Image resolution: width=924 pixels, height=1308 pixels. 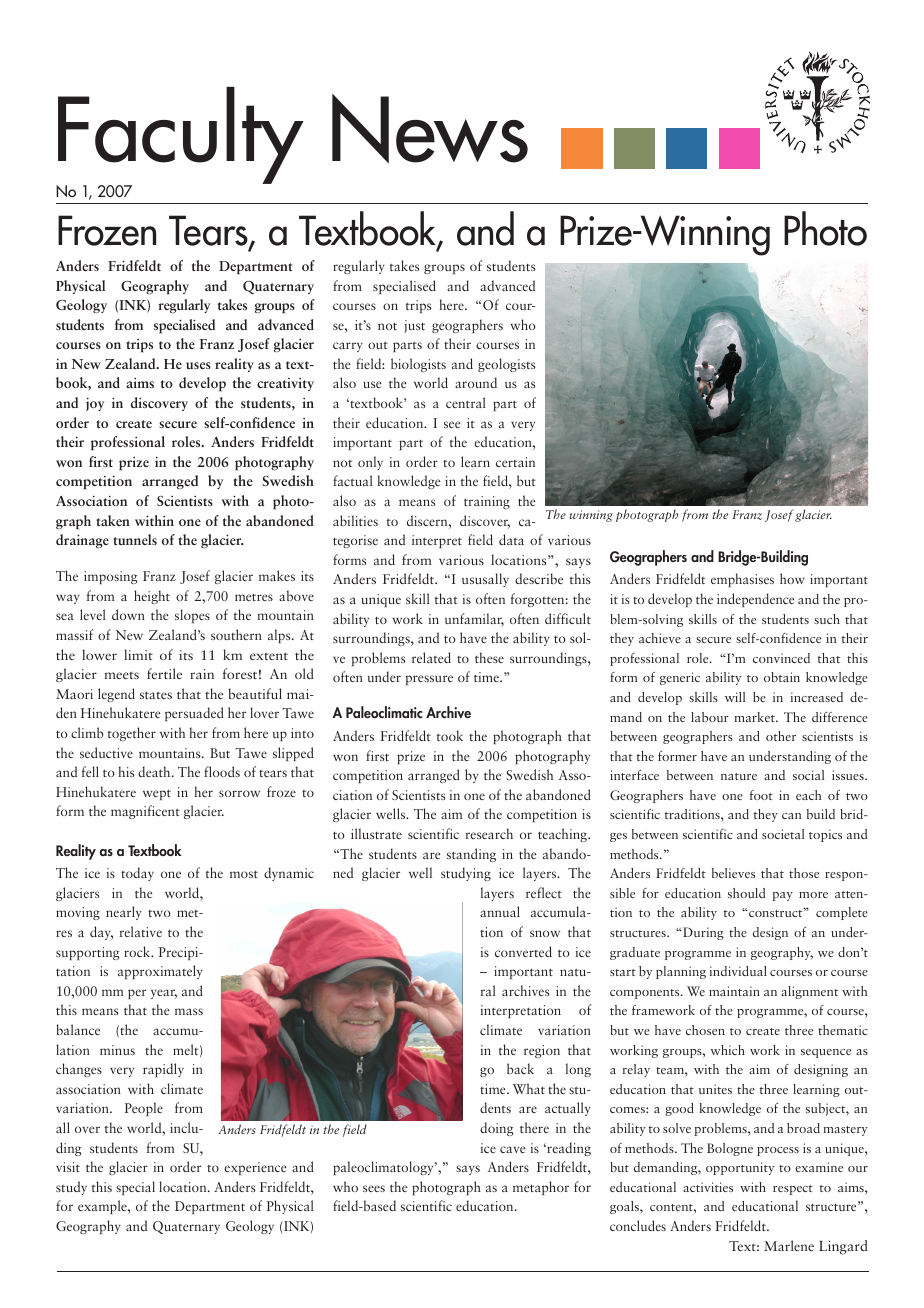 What do you see at coordinates (793, 1190) in the page?
I see `respect` at bounding box center [793, 1190].
